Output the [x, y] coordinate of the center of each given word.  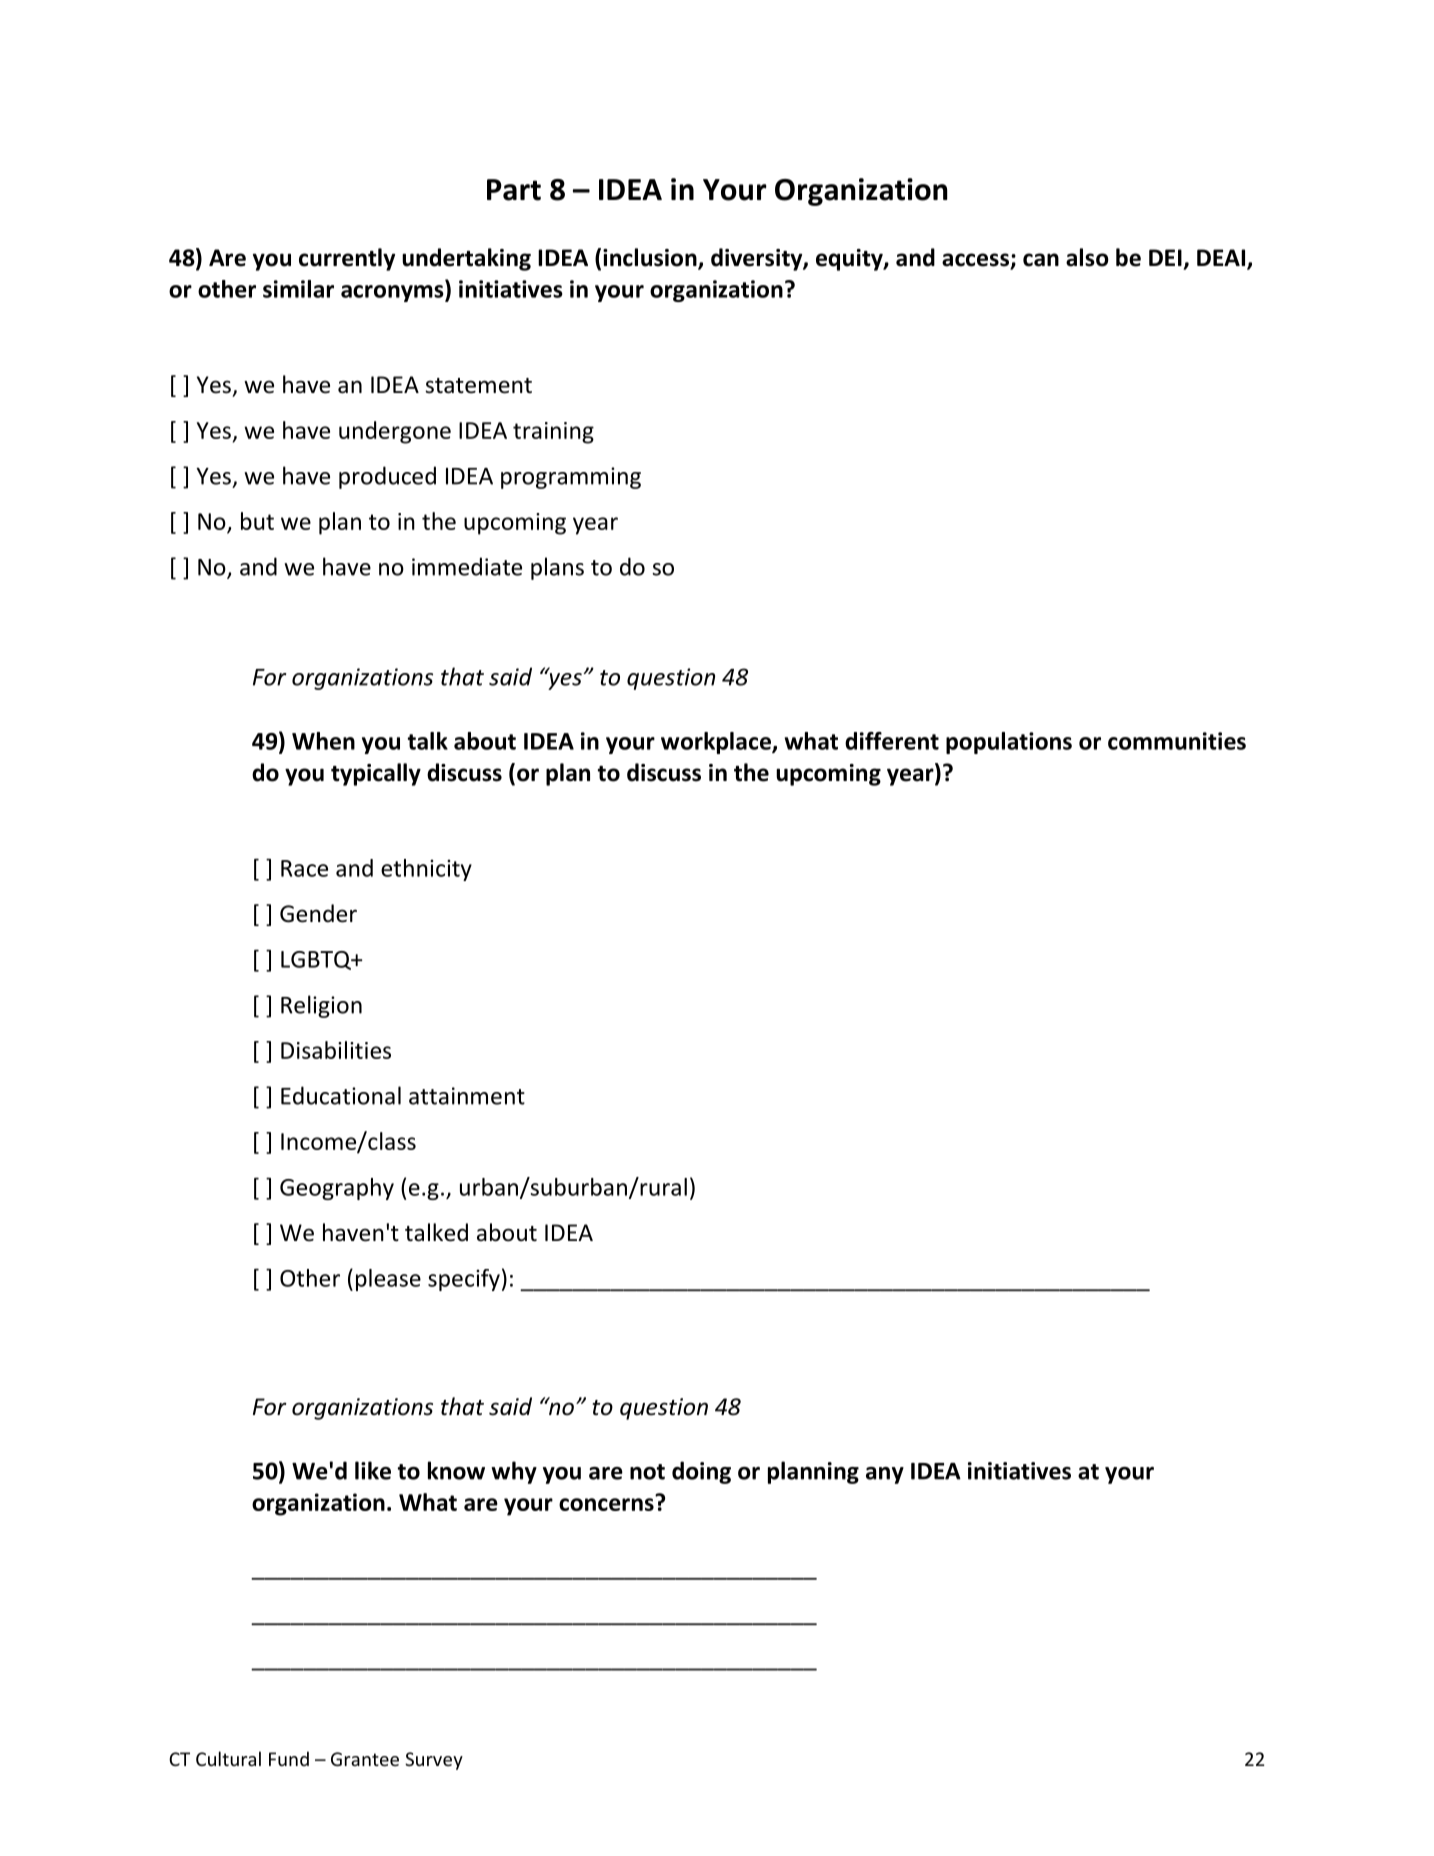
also [1087, 257]
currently [347, 259]
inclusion [651, 258]
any [885, 1475]
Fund [289, 1758]
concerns [606, 1504]
